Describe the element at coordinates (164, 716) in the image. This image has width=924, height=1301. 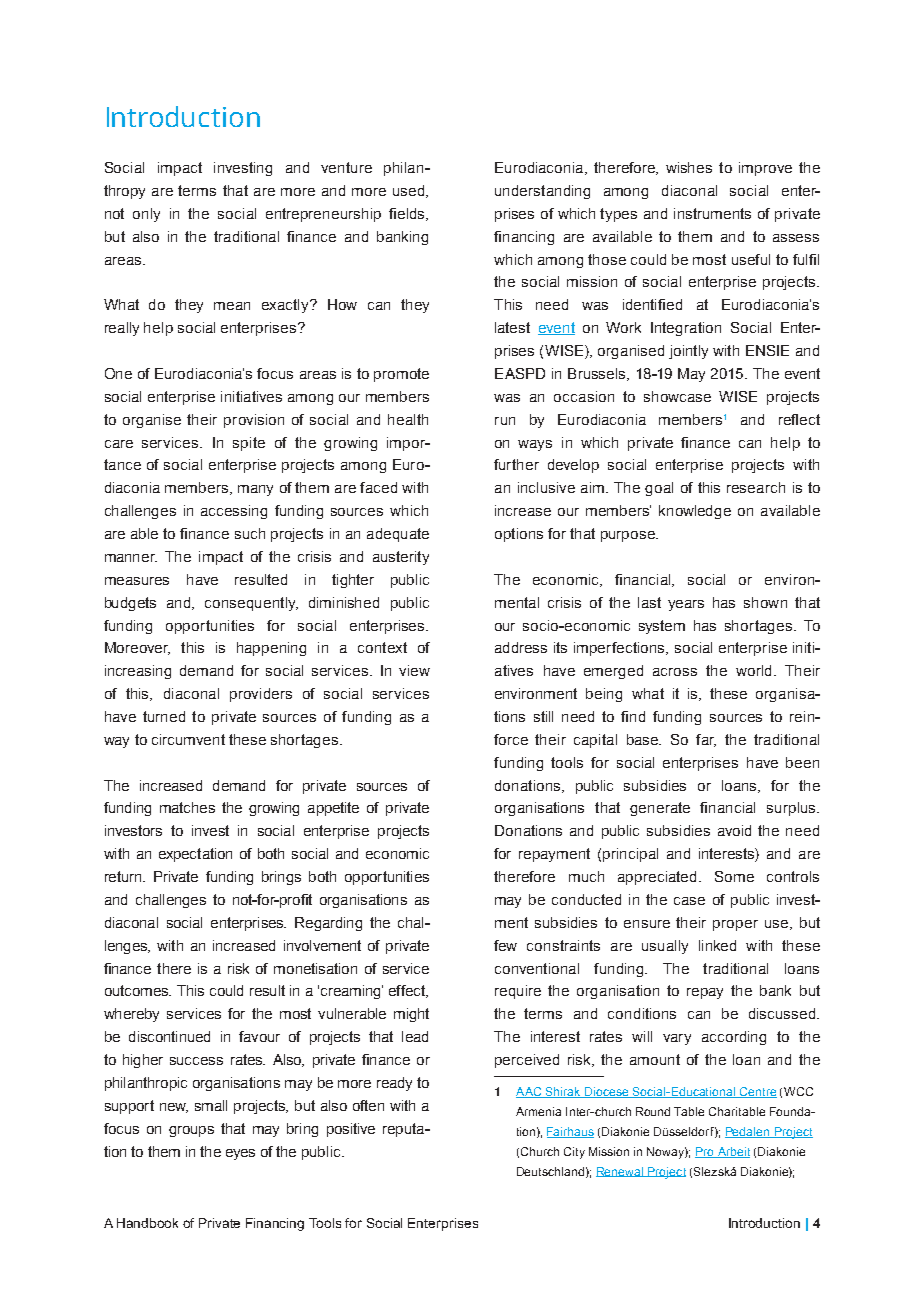
I see `turned` at that location.
